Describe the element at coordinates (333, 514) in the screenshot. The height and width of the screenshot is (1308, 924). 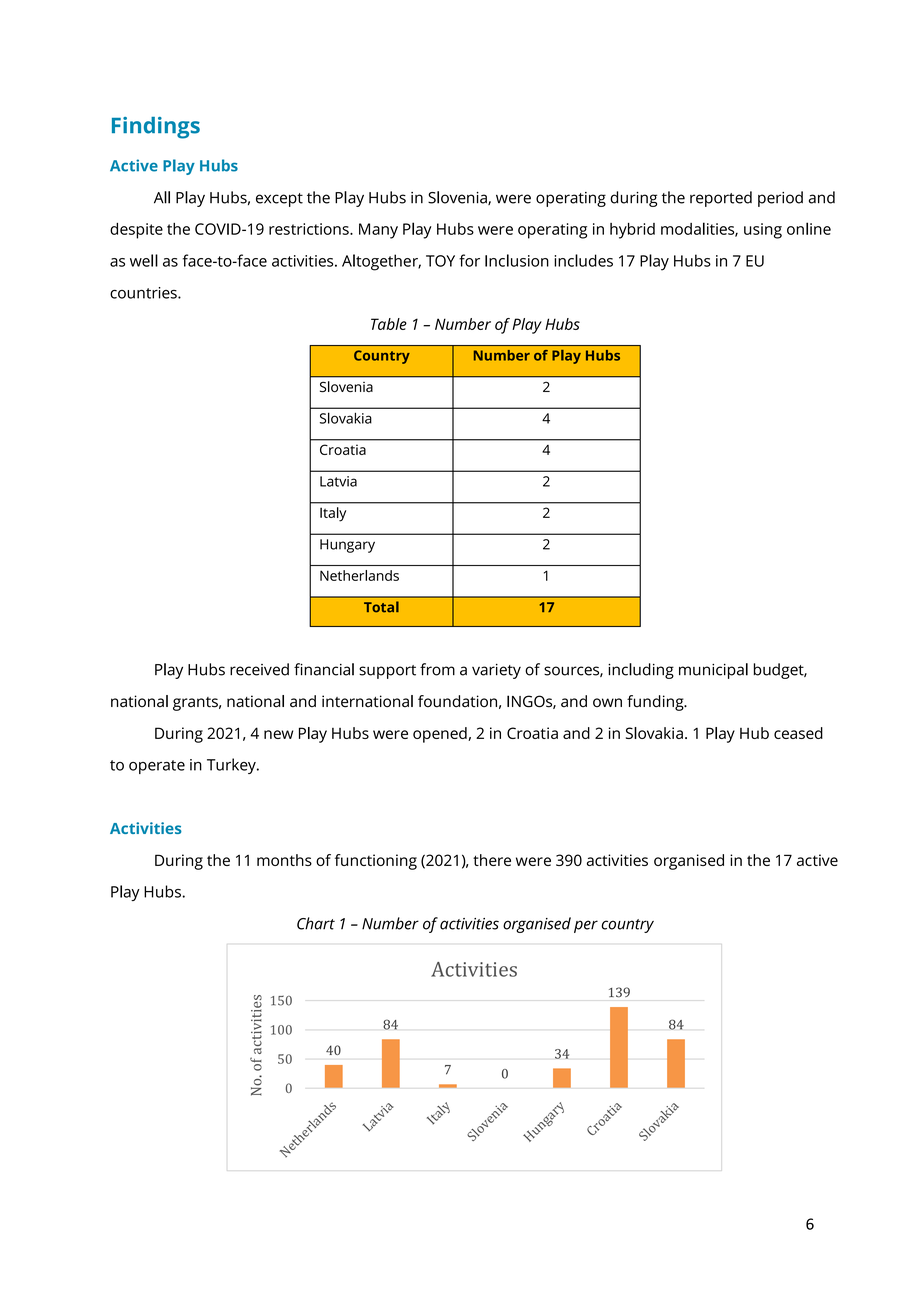
I see `Italy` at that location.
